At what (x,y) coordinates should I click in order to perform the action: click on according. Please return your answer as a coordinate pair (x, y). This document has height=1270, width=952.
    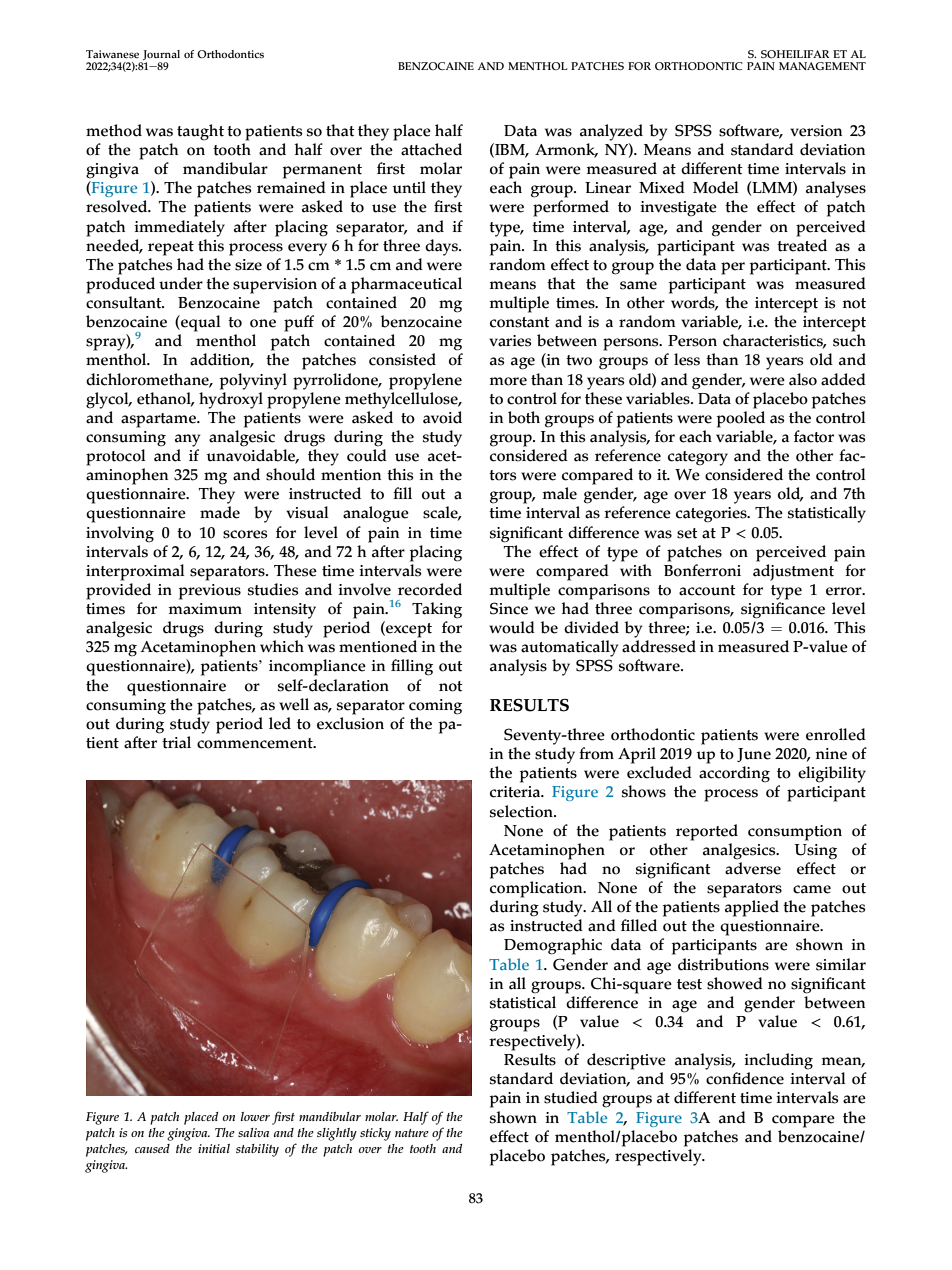
    Looking at the image, I should click on (734, 774).
